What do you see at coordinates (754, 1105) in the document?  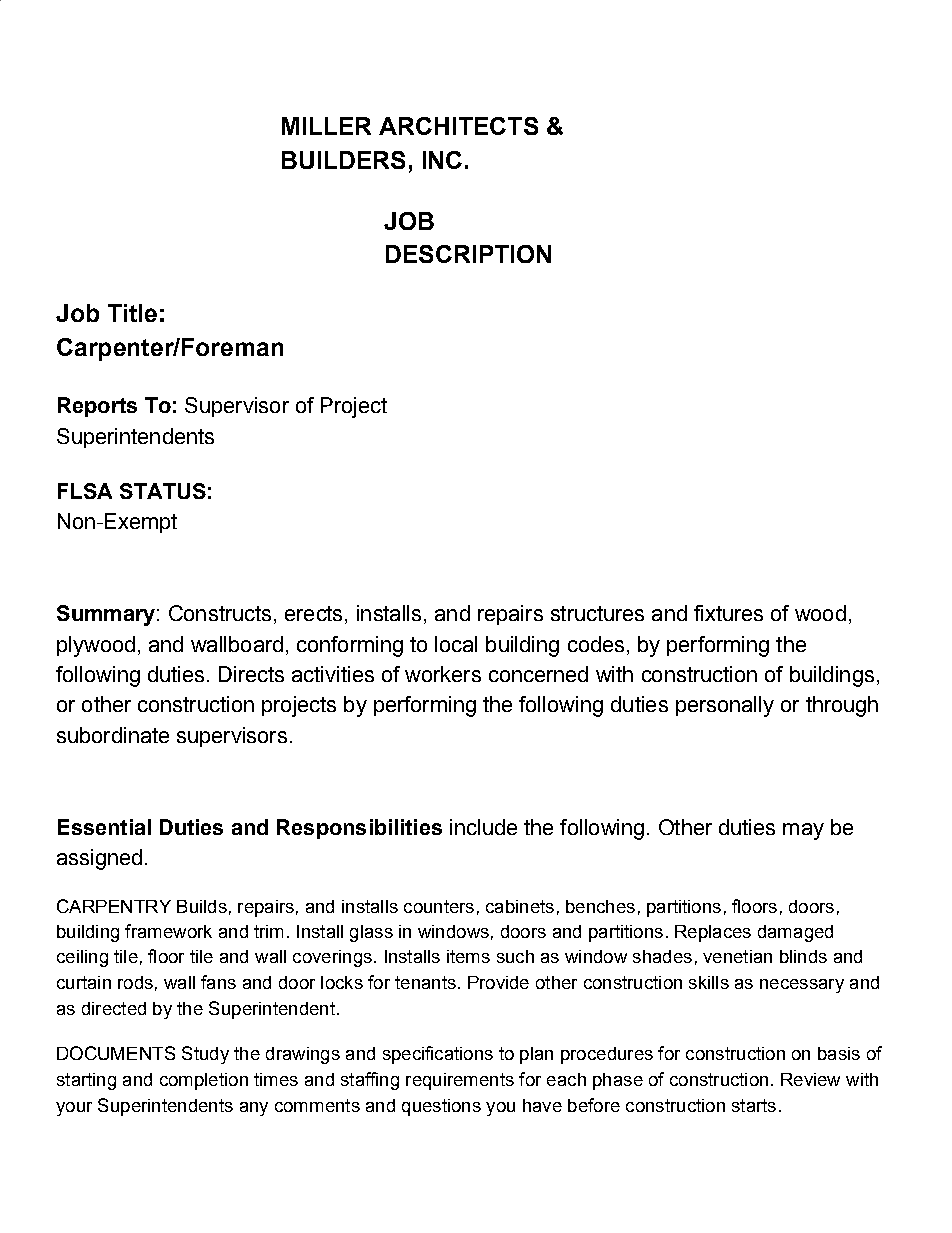 I see `starts` at bounding box center [754, 1105].
